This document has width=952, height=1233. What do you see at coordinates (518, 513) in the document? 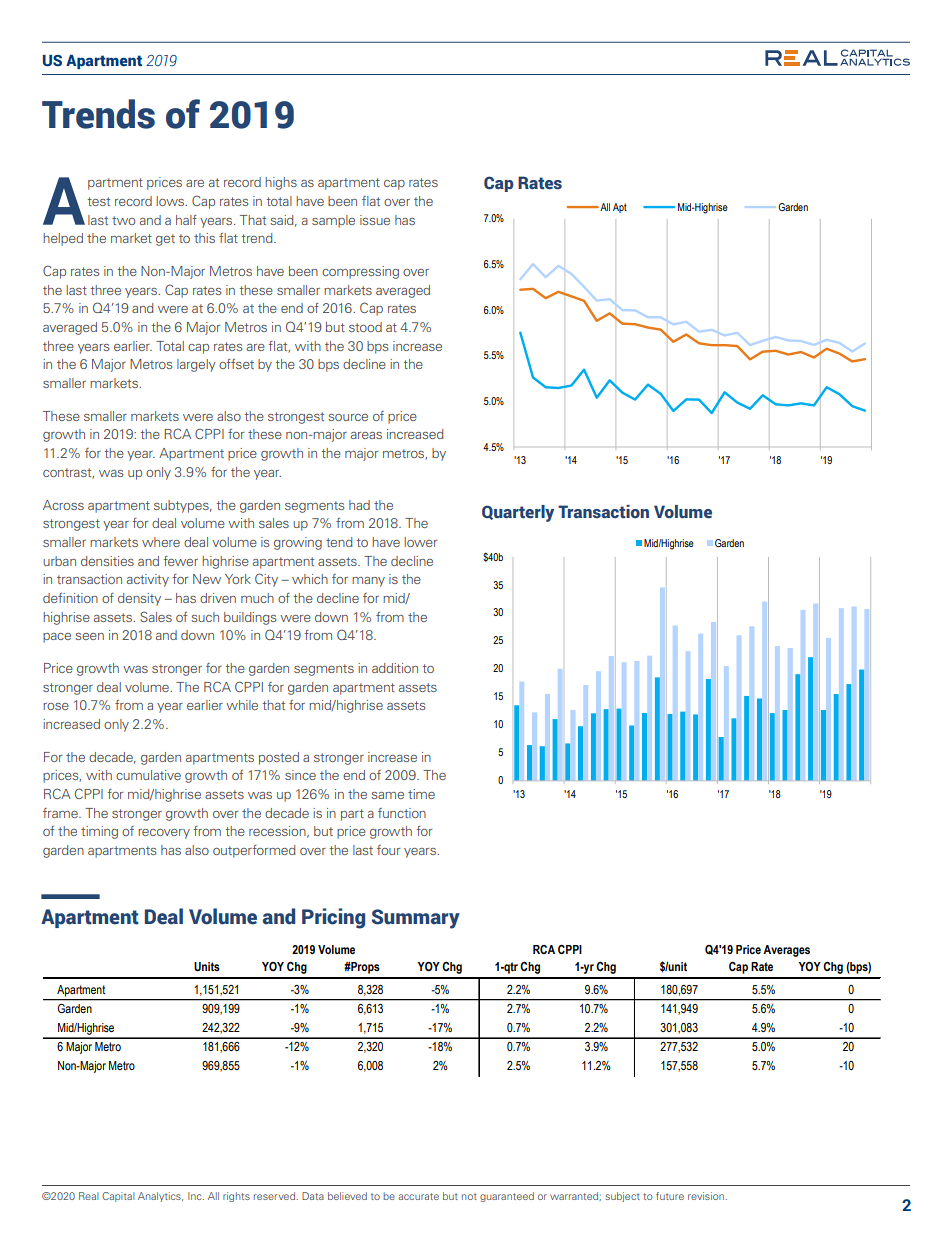
I see `Quarterly` at bounding box center [518, 513].
